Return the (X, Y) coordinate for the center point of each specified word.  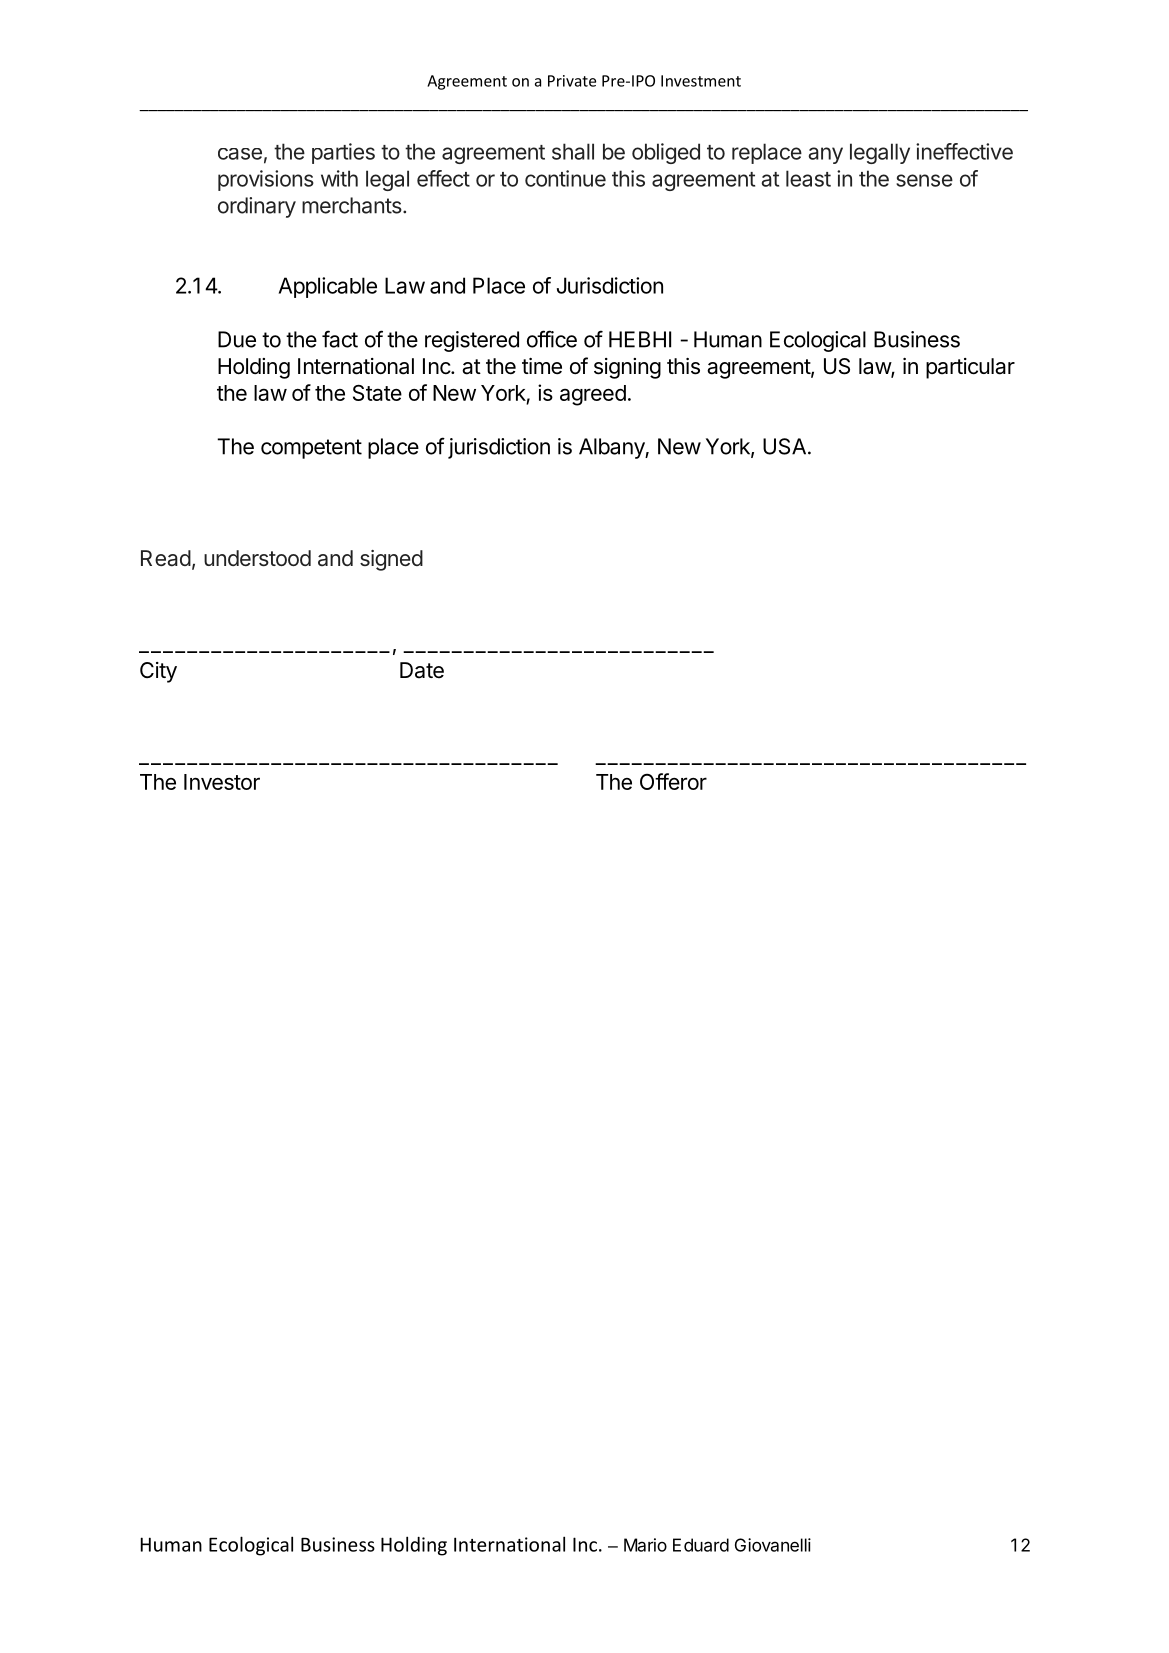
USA (784, 446)
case (240, 154)
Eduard (701, 1545)
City (158, 672)
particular (970, 368)
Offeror (673, 781)
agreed (593, 395)
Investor (222, 782)
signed (391, 560)
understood (257, 558)
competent (311, 449)
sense (924, 180)
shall (573, 151)
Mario (645, 1545)
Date (422, 670)
